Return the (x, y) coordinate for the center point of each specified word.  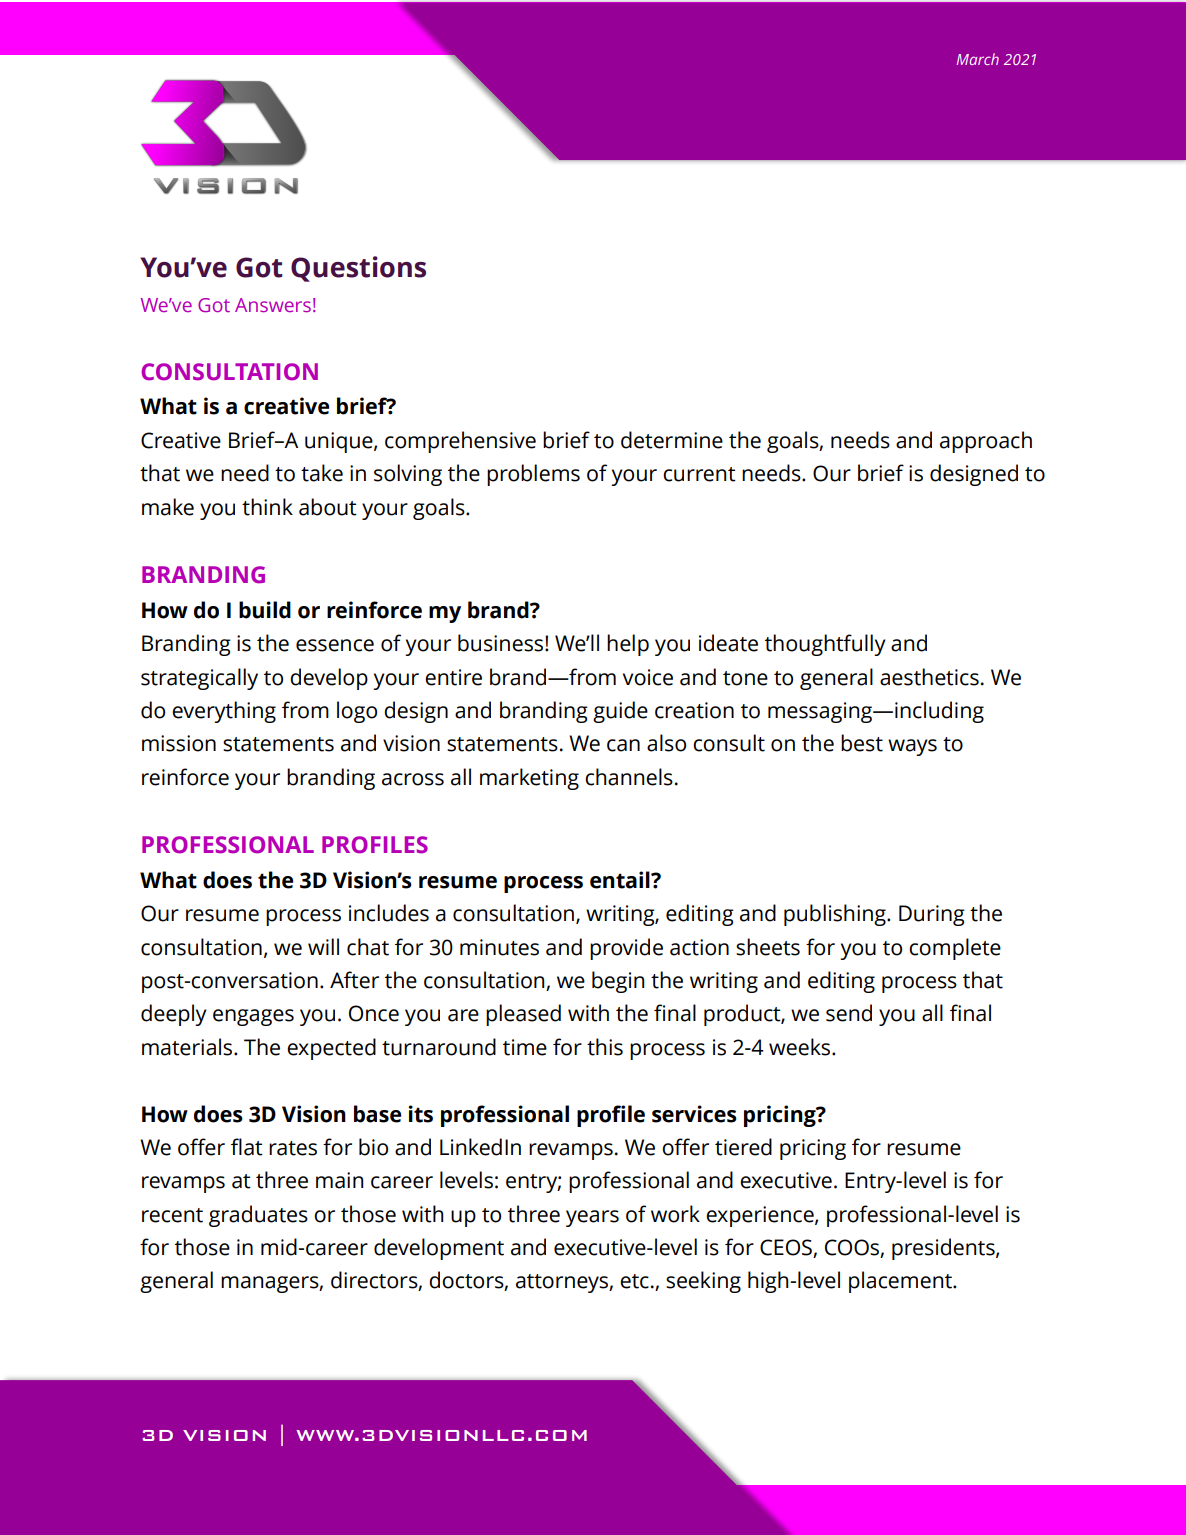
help (628, 645)
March (977, 59)
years (592, 1218)
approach (986, 442)
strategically (199, 679)
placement (901, 1282)
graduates (258, 1216)
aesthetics (929, 677)
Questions (358, 269)
